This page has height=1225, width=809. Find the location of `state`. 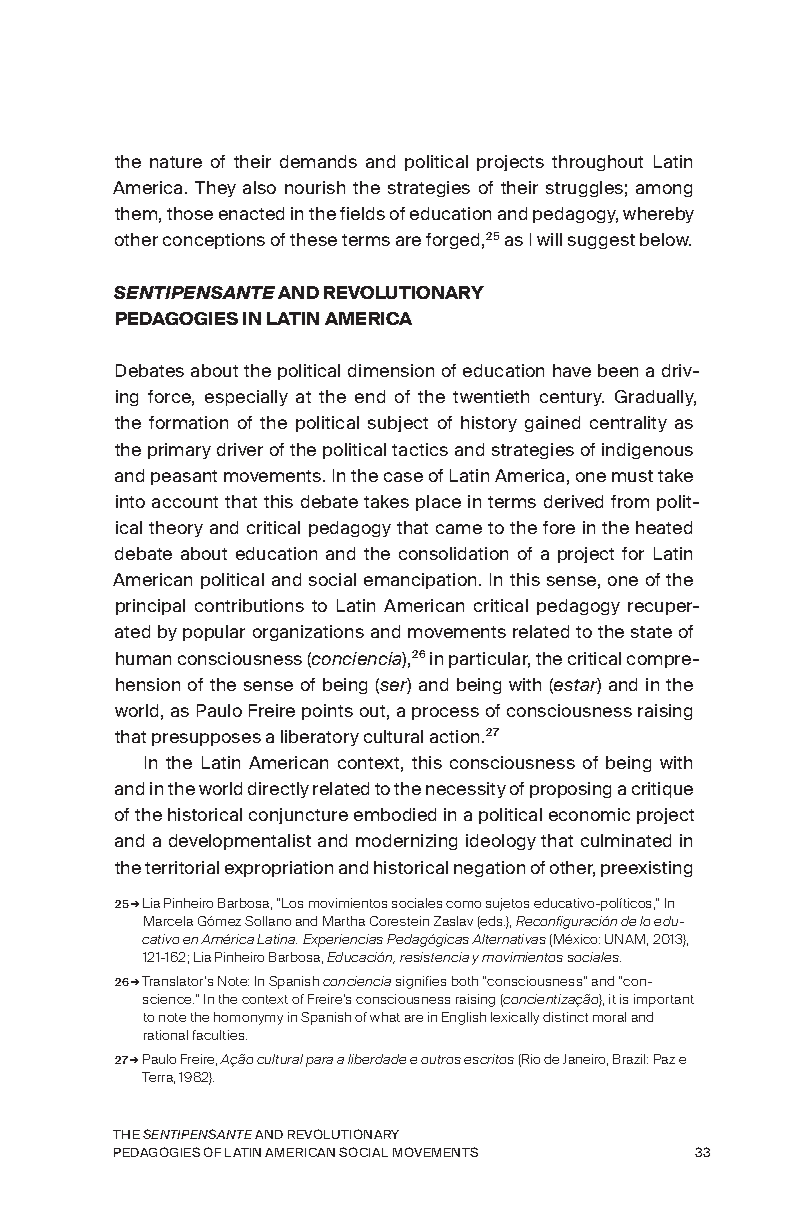

state is located at coordinates (651, 632).
